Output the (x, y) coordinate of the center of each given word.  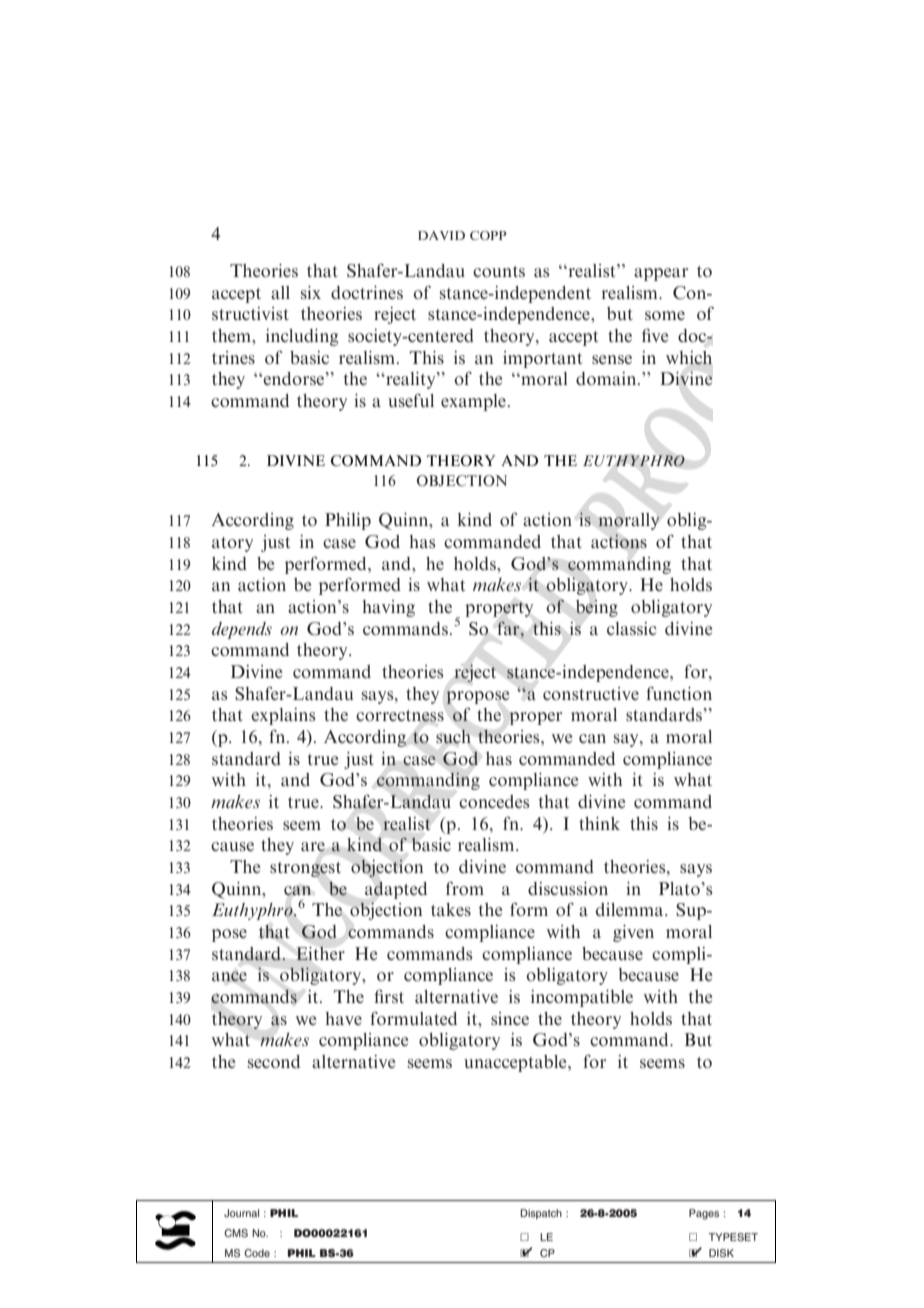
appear (661, 274)
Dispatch (541, 1214)
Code (257, 1253)
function (679, 693)
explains (283, 716)
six (311, 292)
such (453, 736)
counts (499, 271)
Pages (704, 1214)
